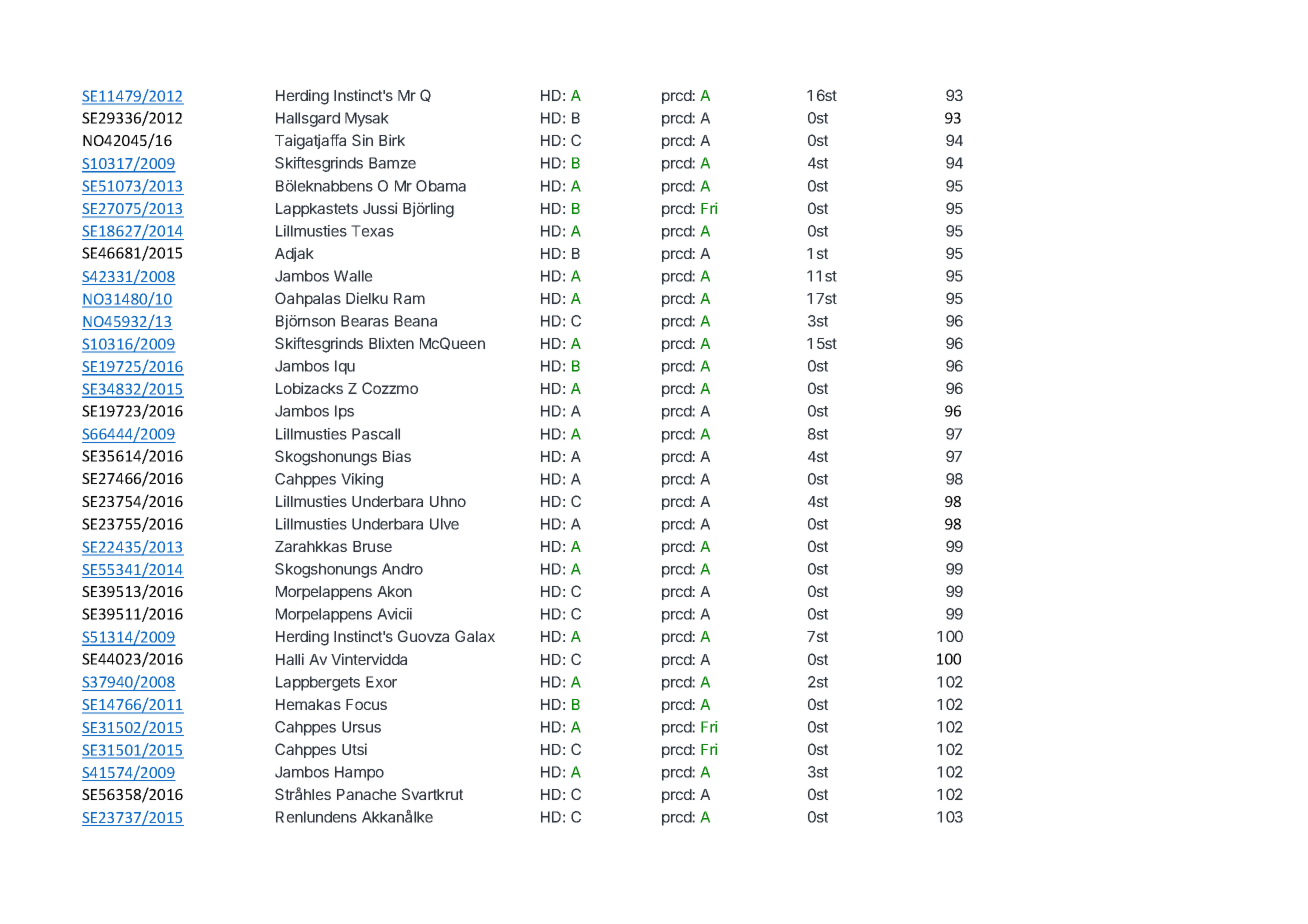 This image has width=1308, height=924. I want to click on Bias, so click(397, 456).
